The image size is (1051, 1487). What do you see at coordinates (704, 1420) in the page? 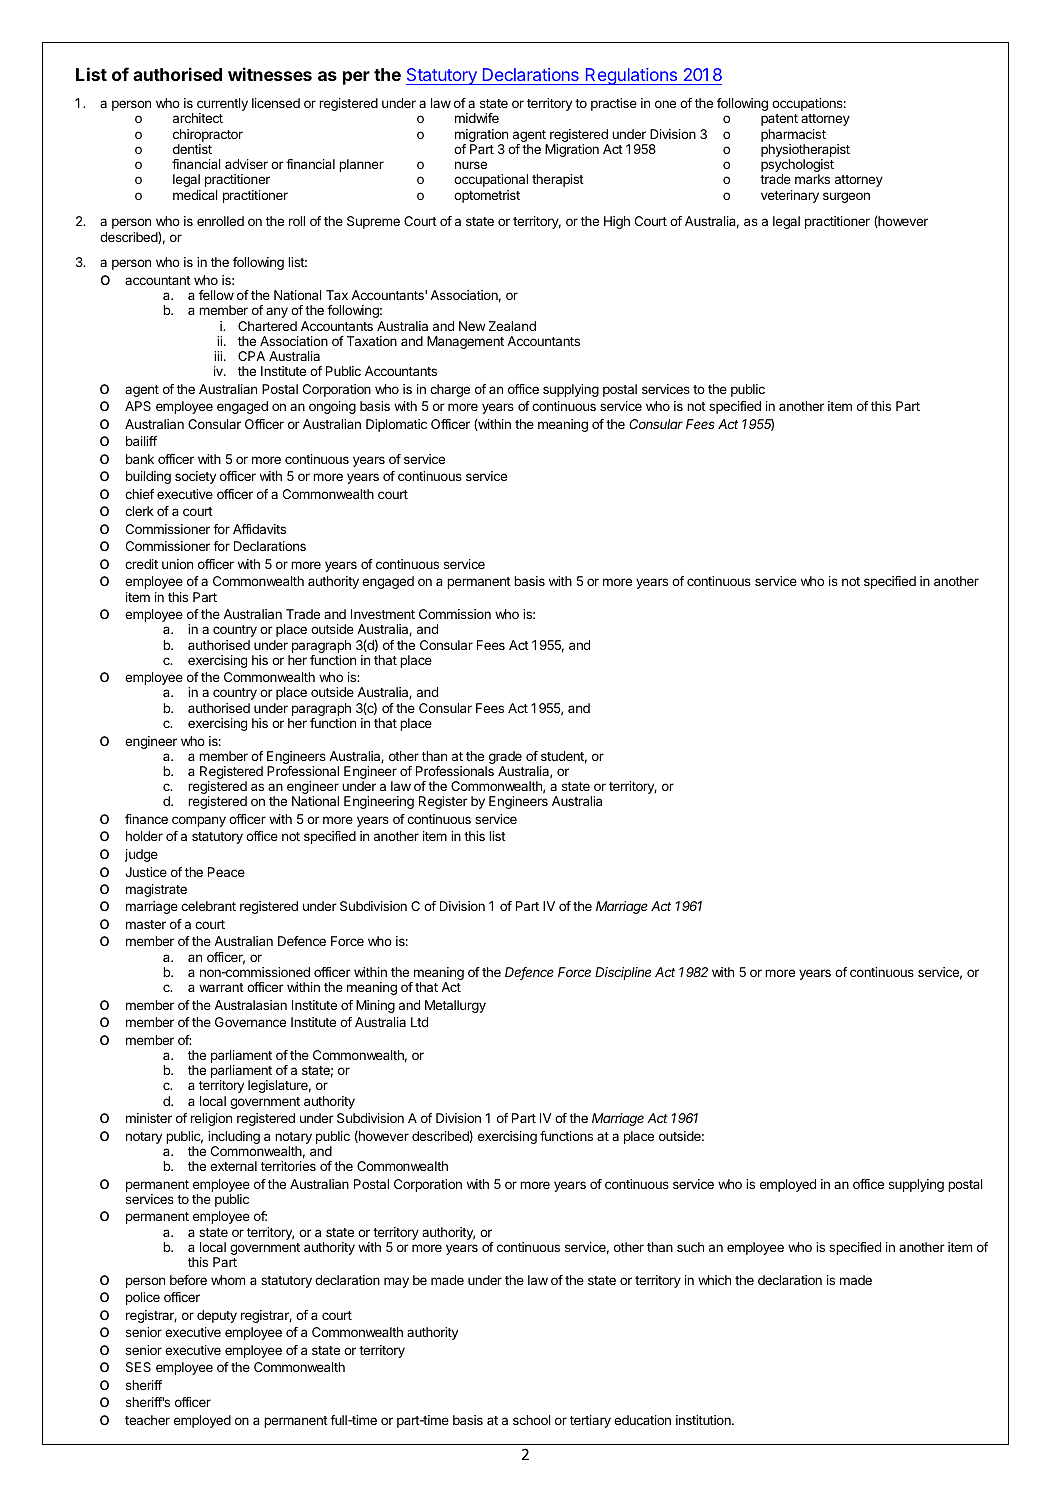
I see `institution` at bounding box center [704, 1420].
